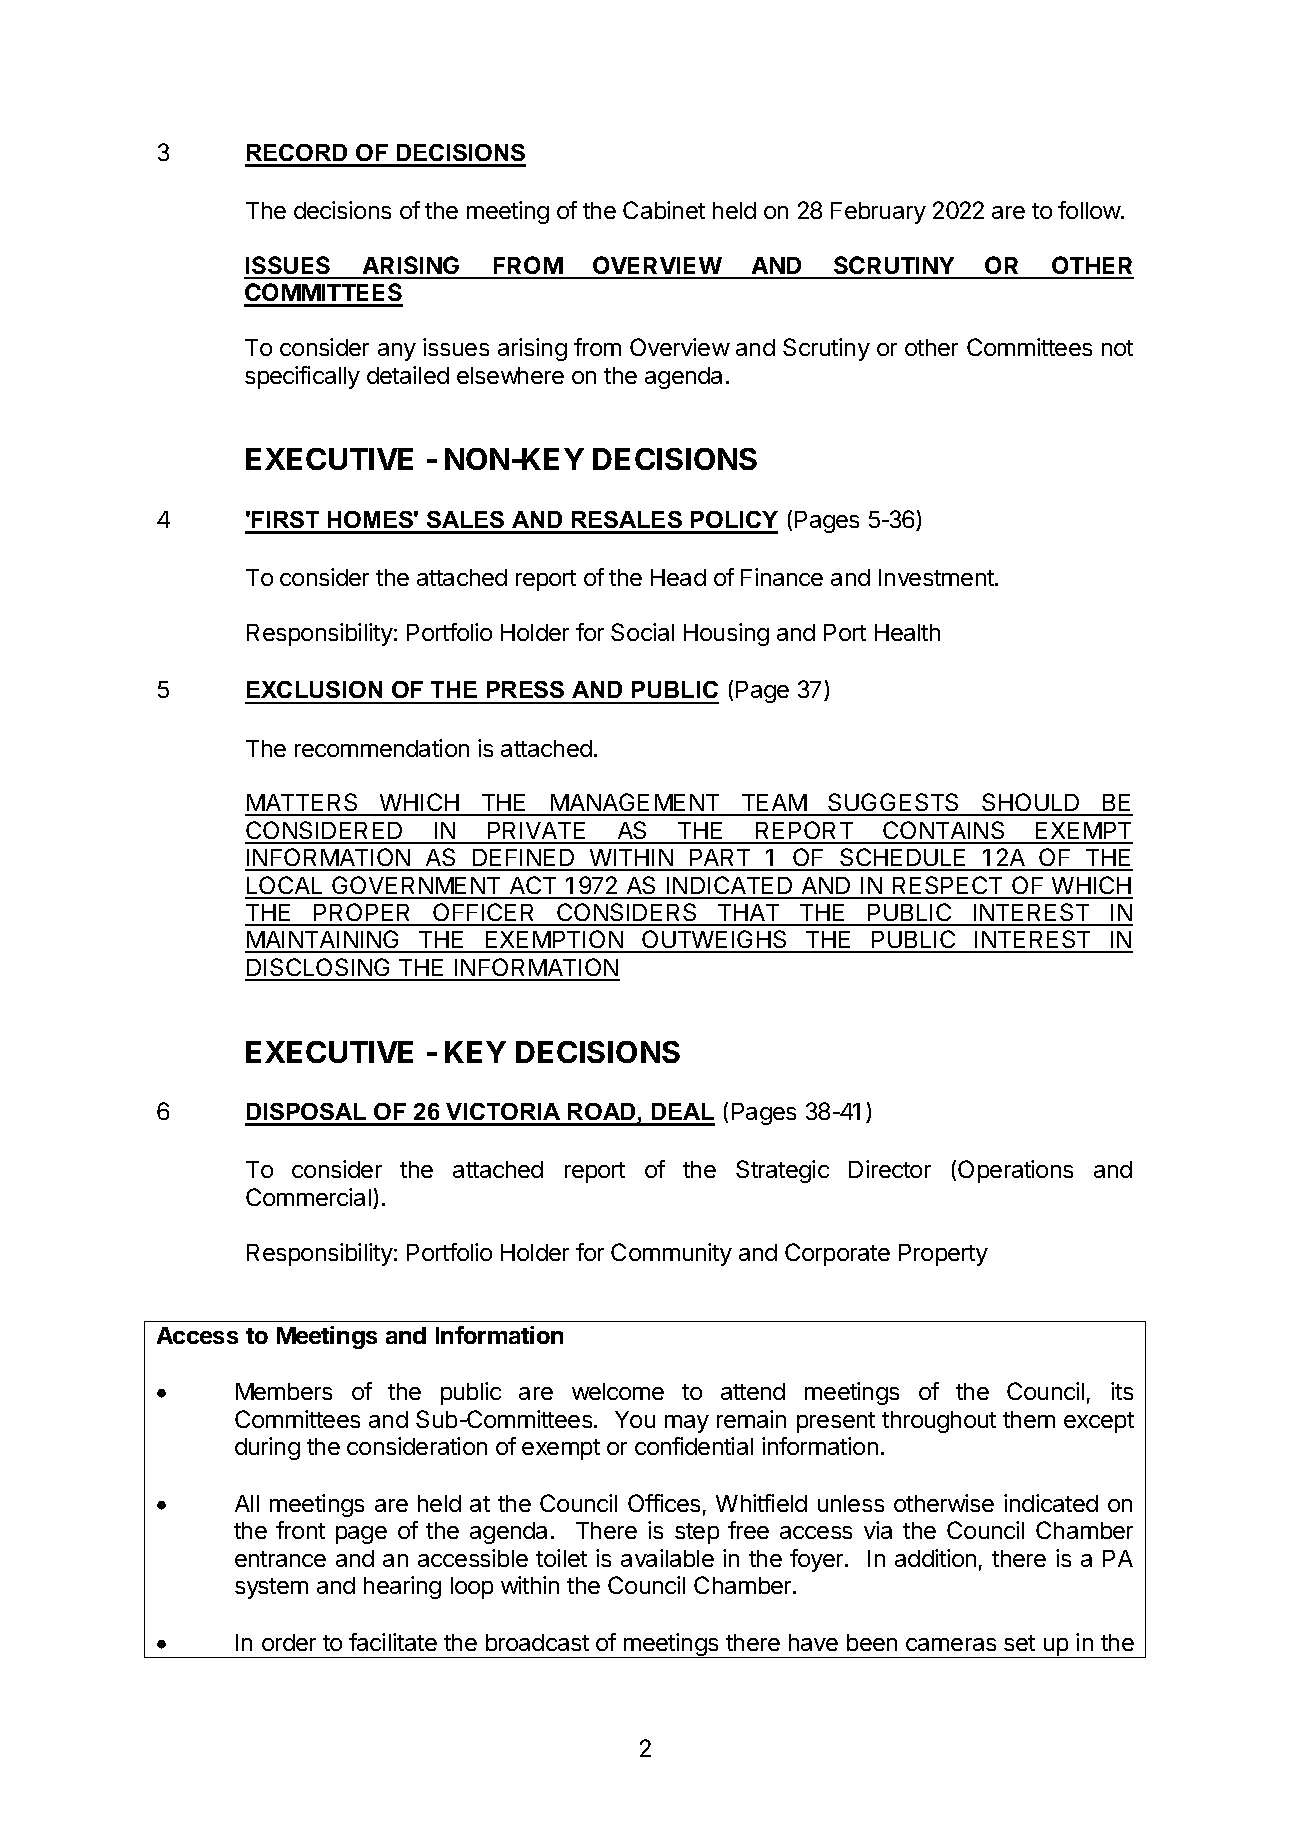  What do you see at coordinates (1019, 1643) in the screenshot?
I see `set` at bounding box center [1019, 1643].
